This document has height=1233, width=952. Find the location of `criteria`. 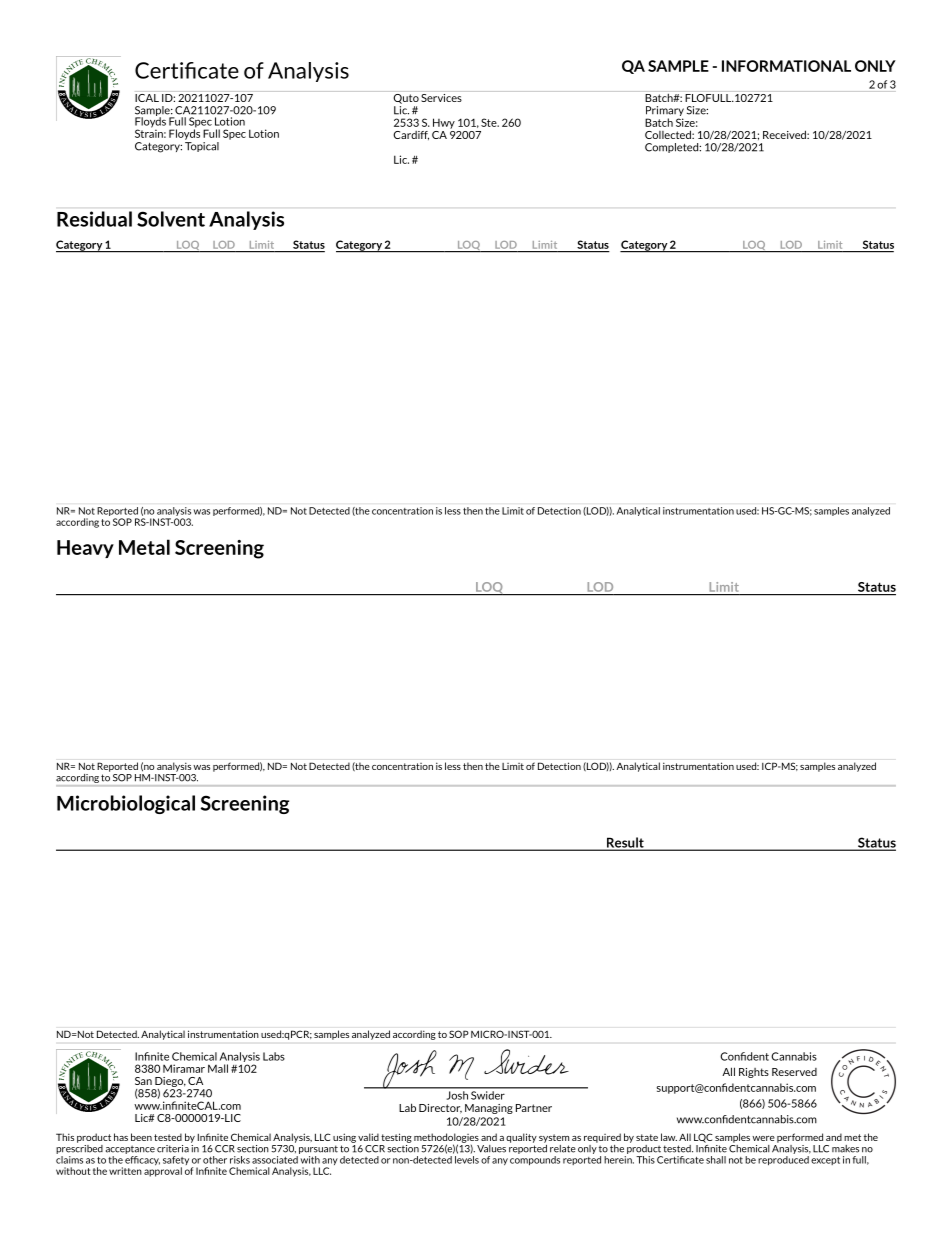

criteria is located at coordinates (173, 1149).
